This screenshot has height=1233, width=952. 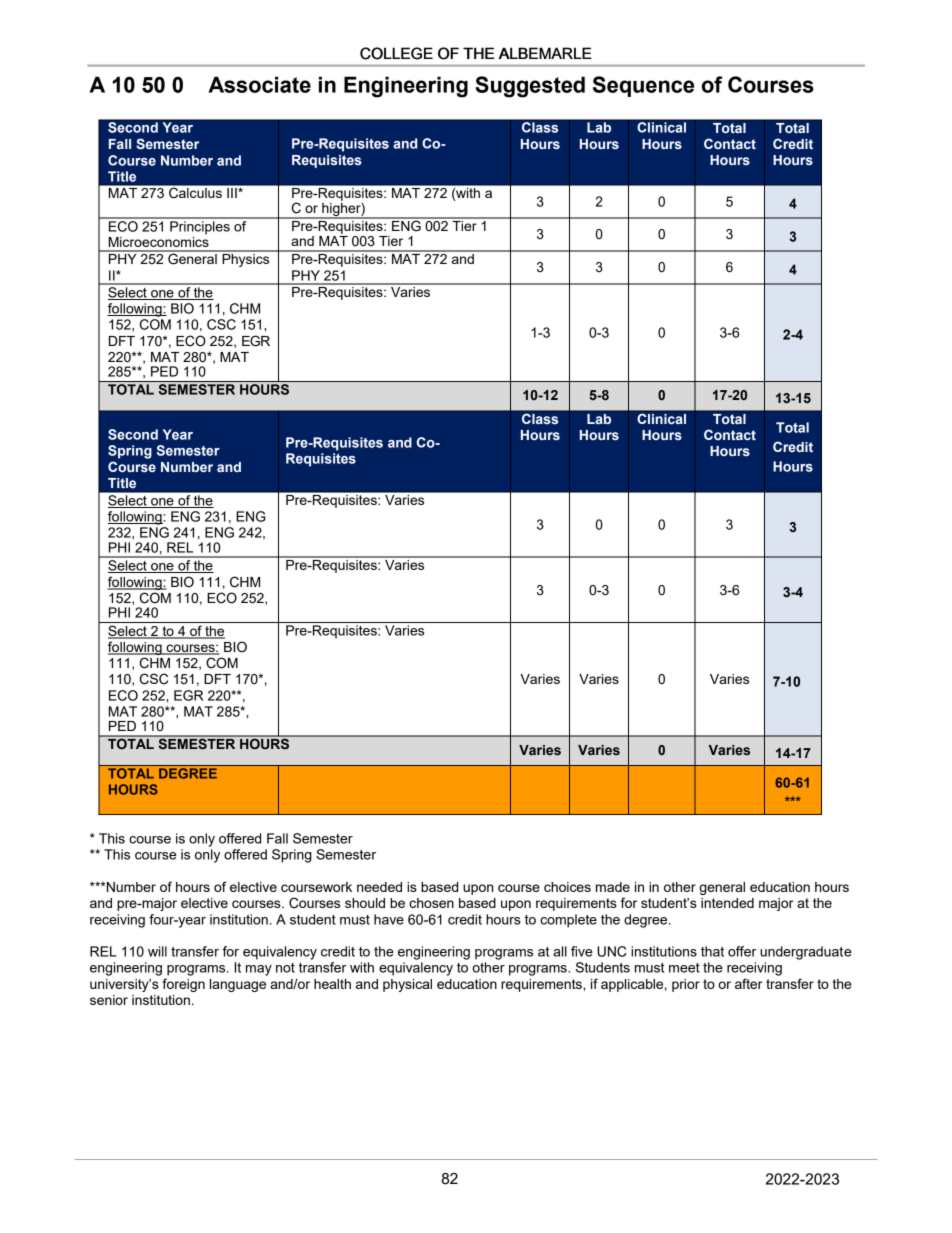 What do you see at coordinates (183, 985) in the screenshot?
I see `foreign` at bounding box center [183, 985].
